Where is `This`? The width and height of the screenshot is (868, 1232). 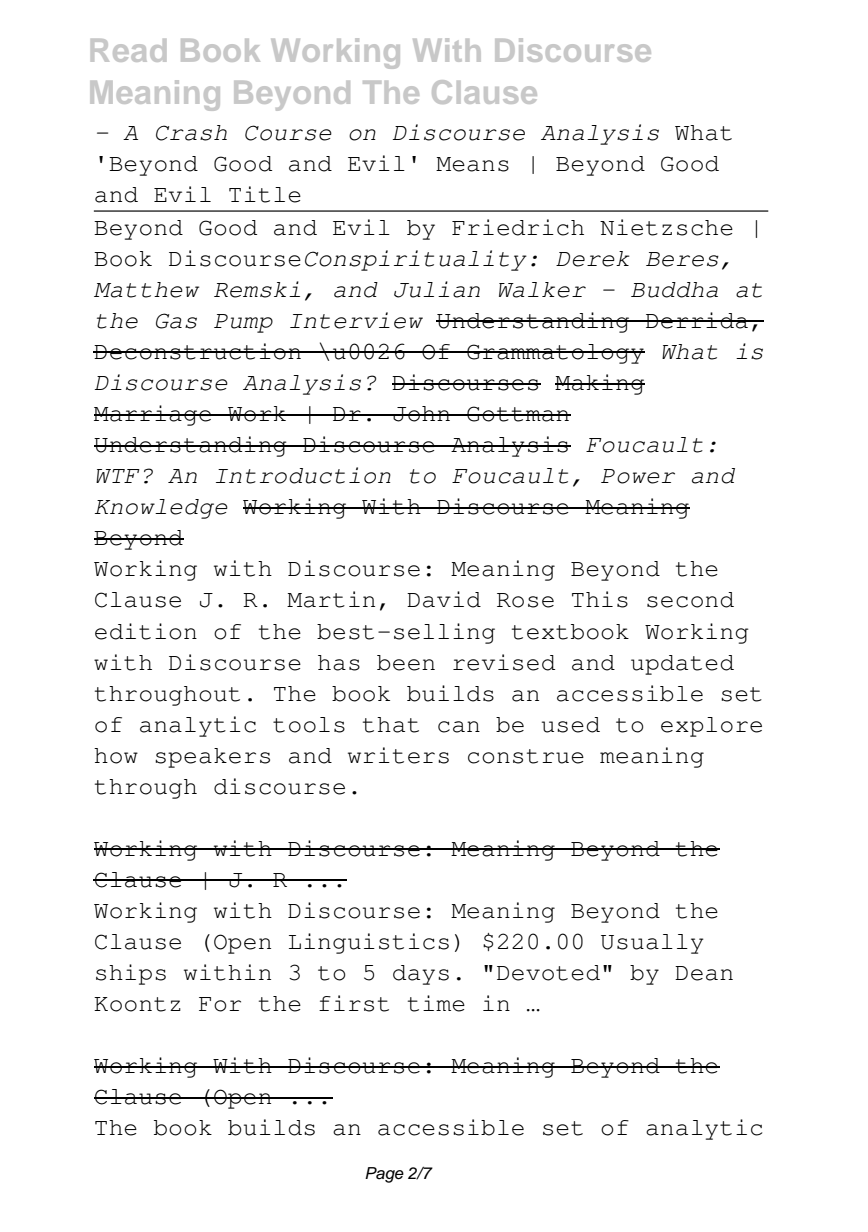
This is located at coordinates (600, 599).
